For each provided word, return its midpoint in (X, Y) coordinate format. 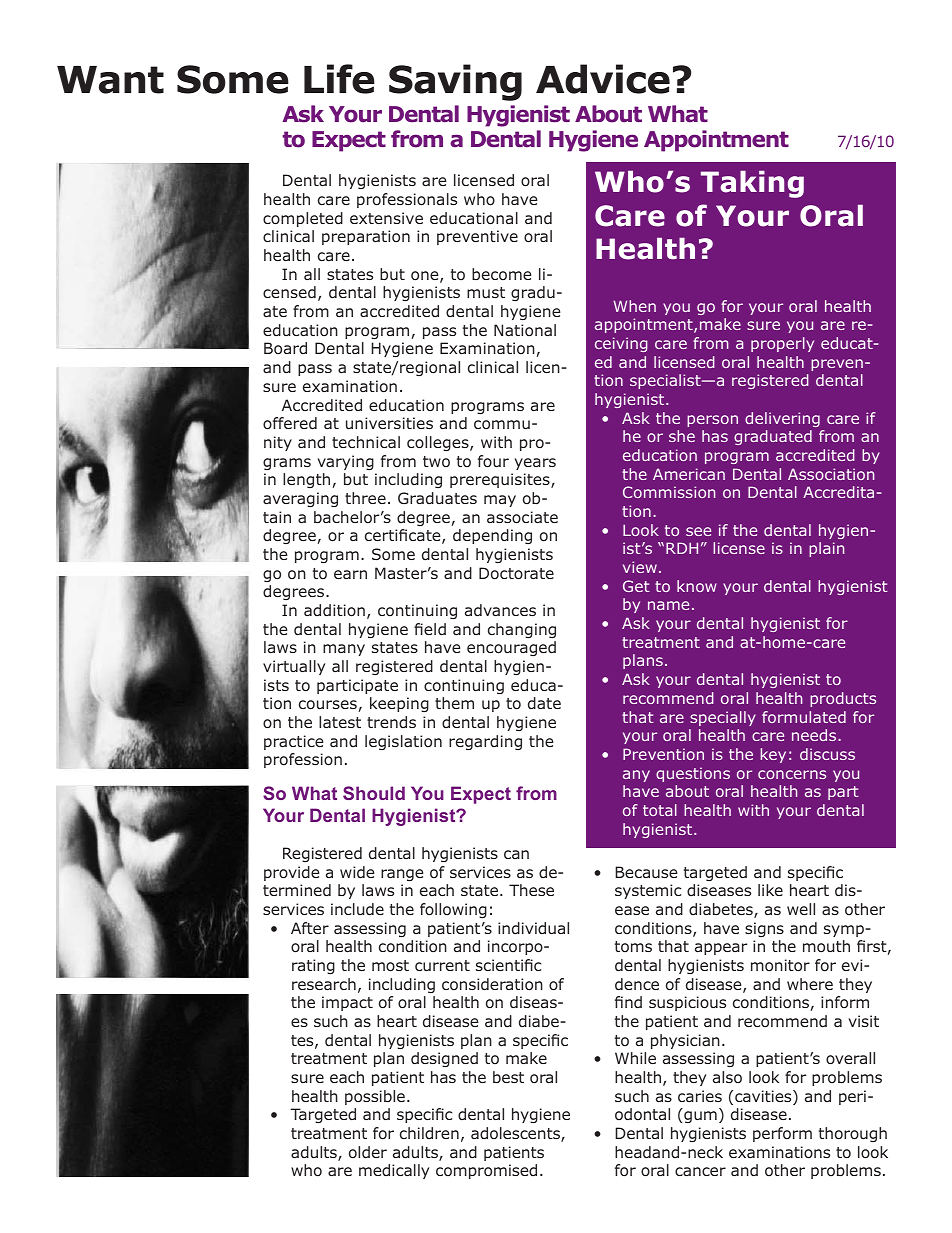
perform (782, 1134)
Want (110, 80)
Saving (455, 82)
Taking (752, 184)
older (368, 1152)
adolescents (516, 1134)
